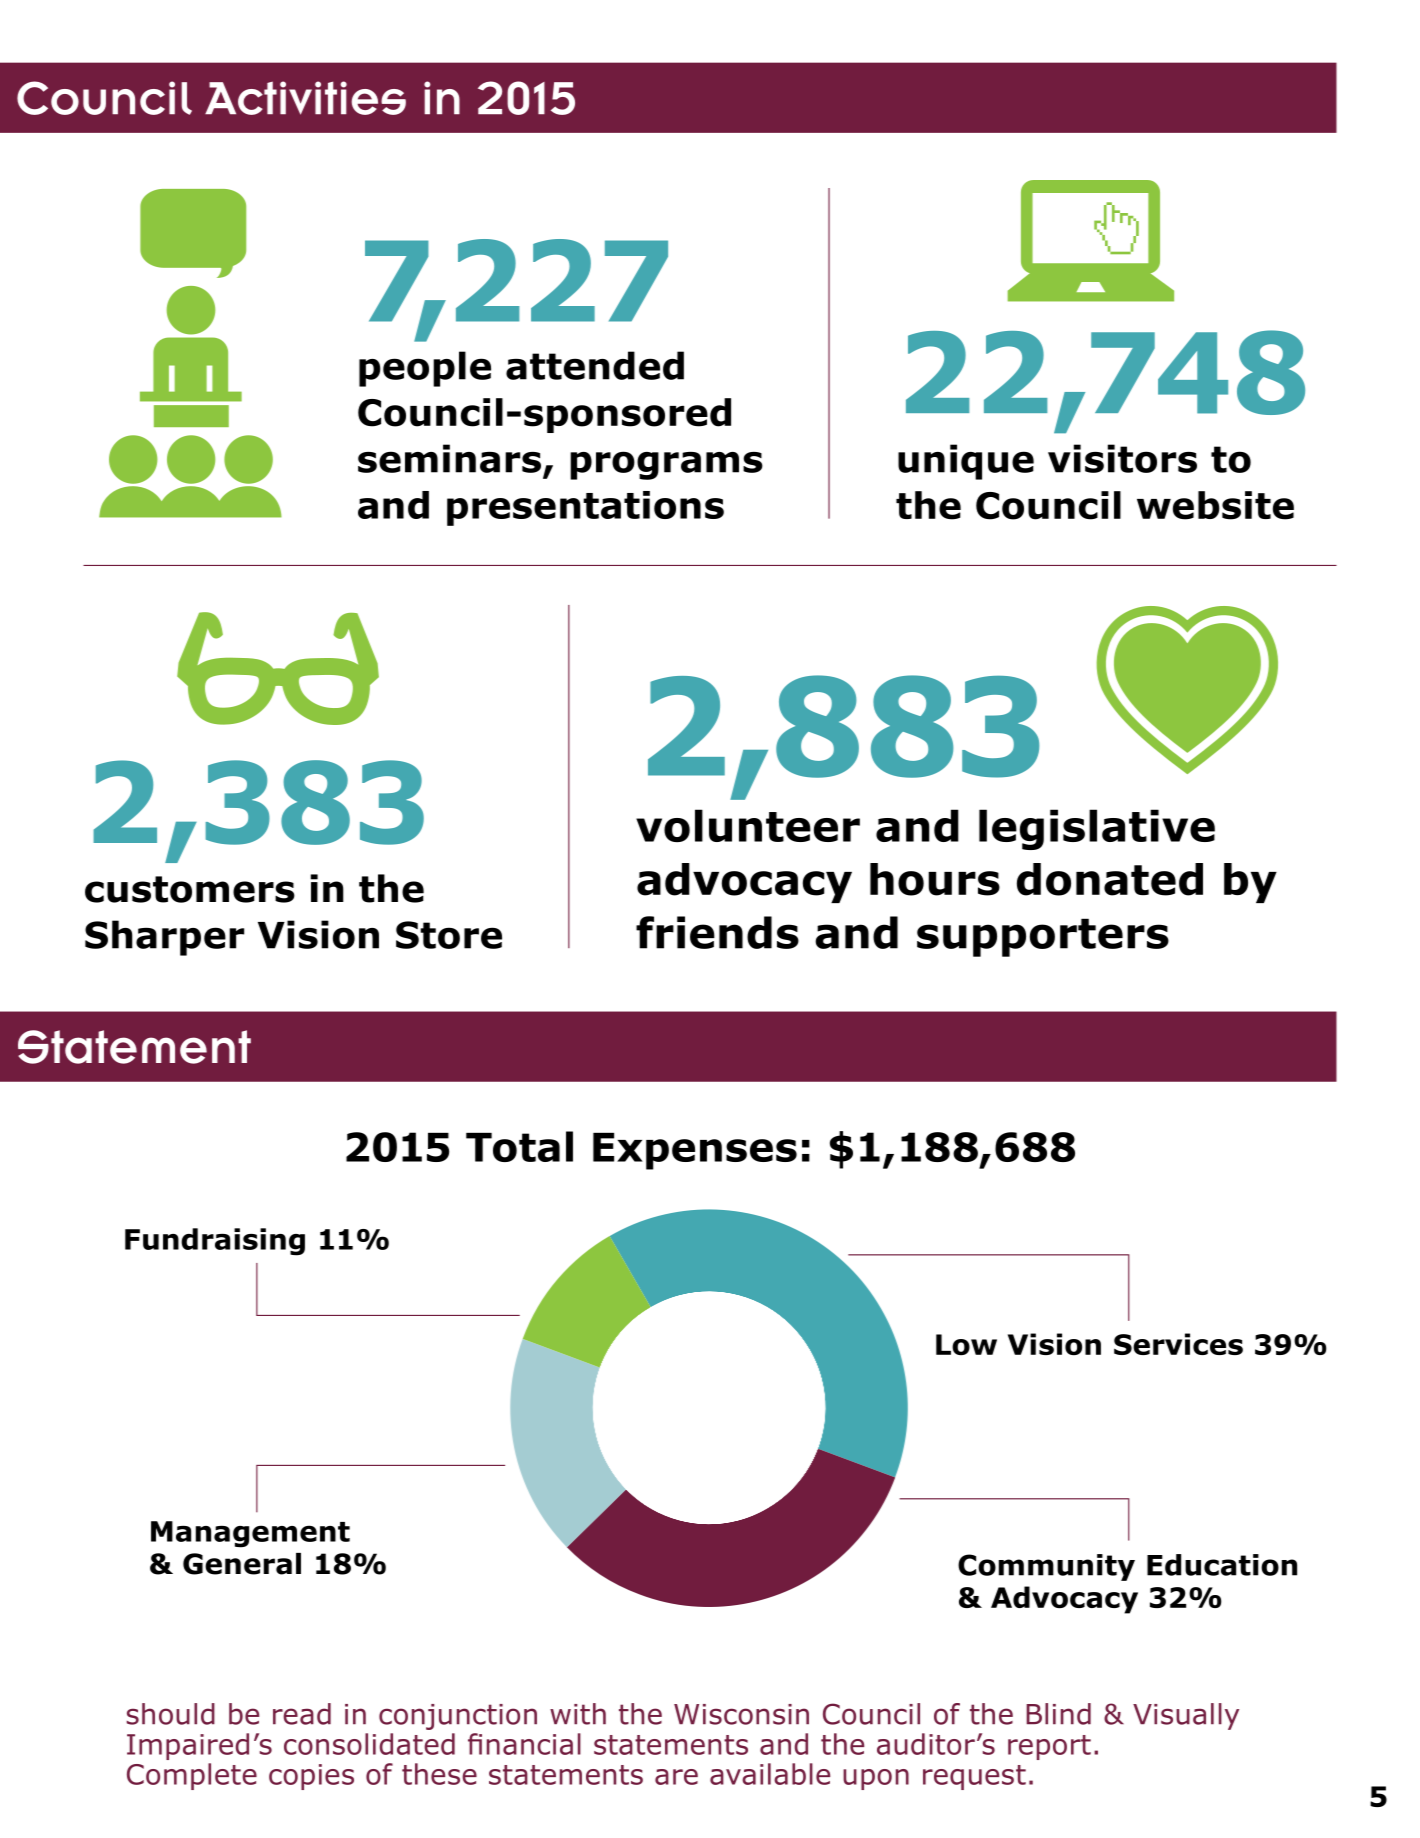 The height and width of the image is (1838, 1420). What do you see at coordinates (1122, 458) in the image?
I see `visitors` at bounding box center [1122, 458].
